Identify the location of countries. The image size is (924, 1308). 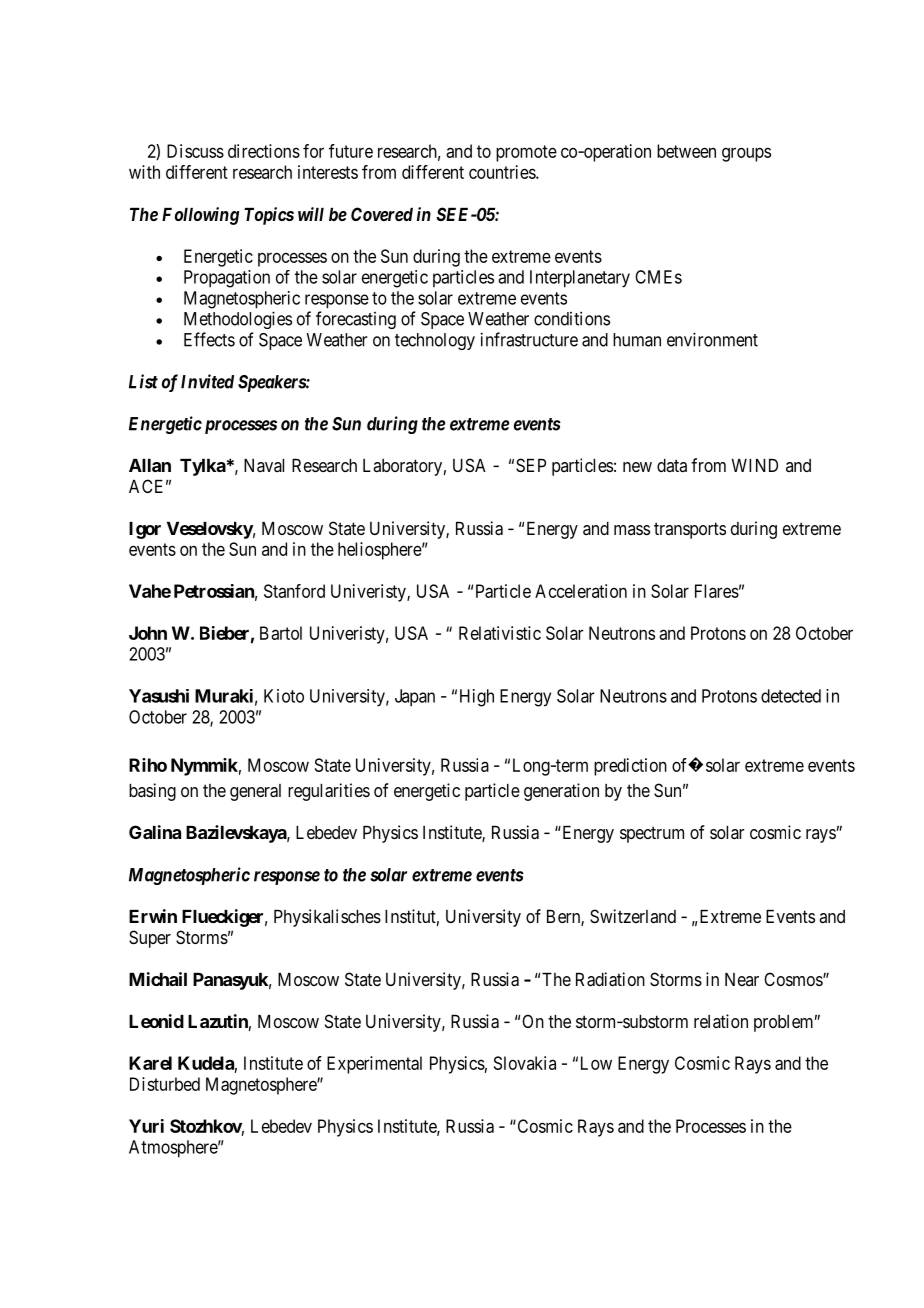
(503, 172).
